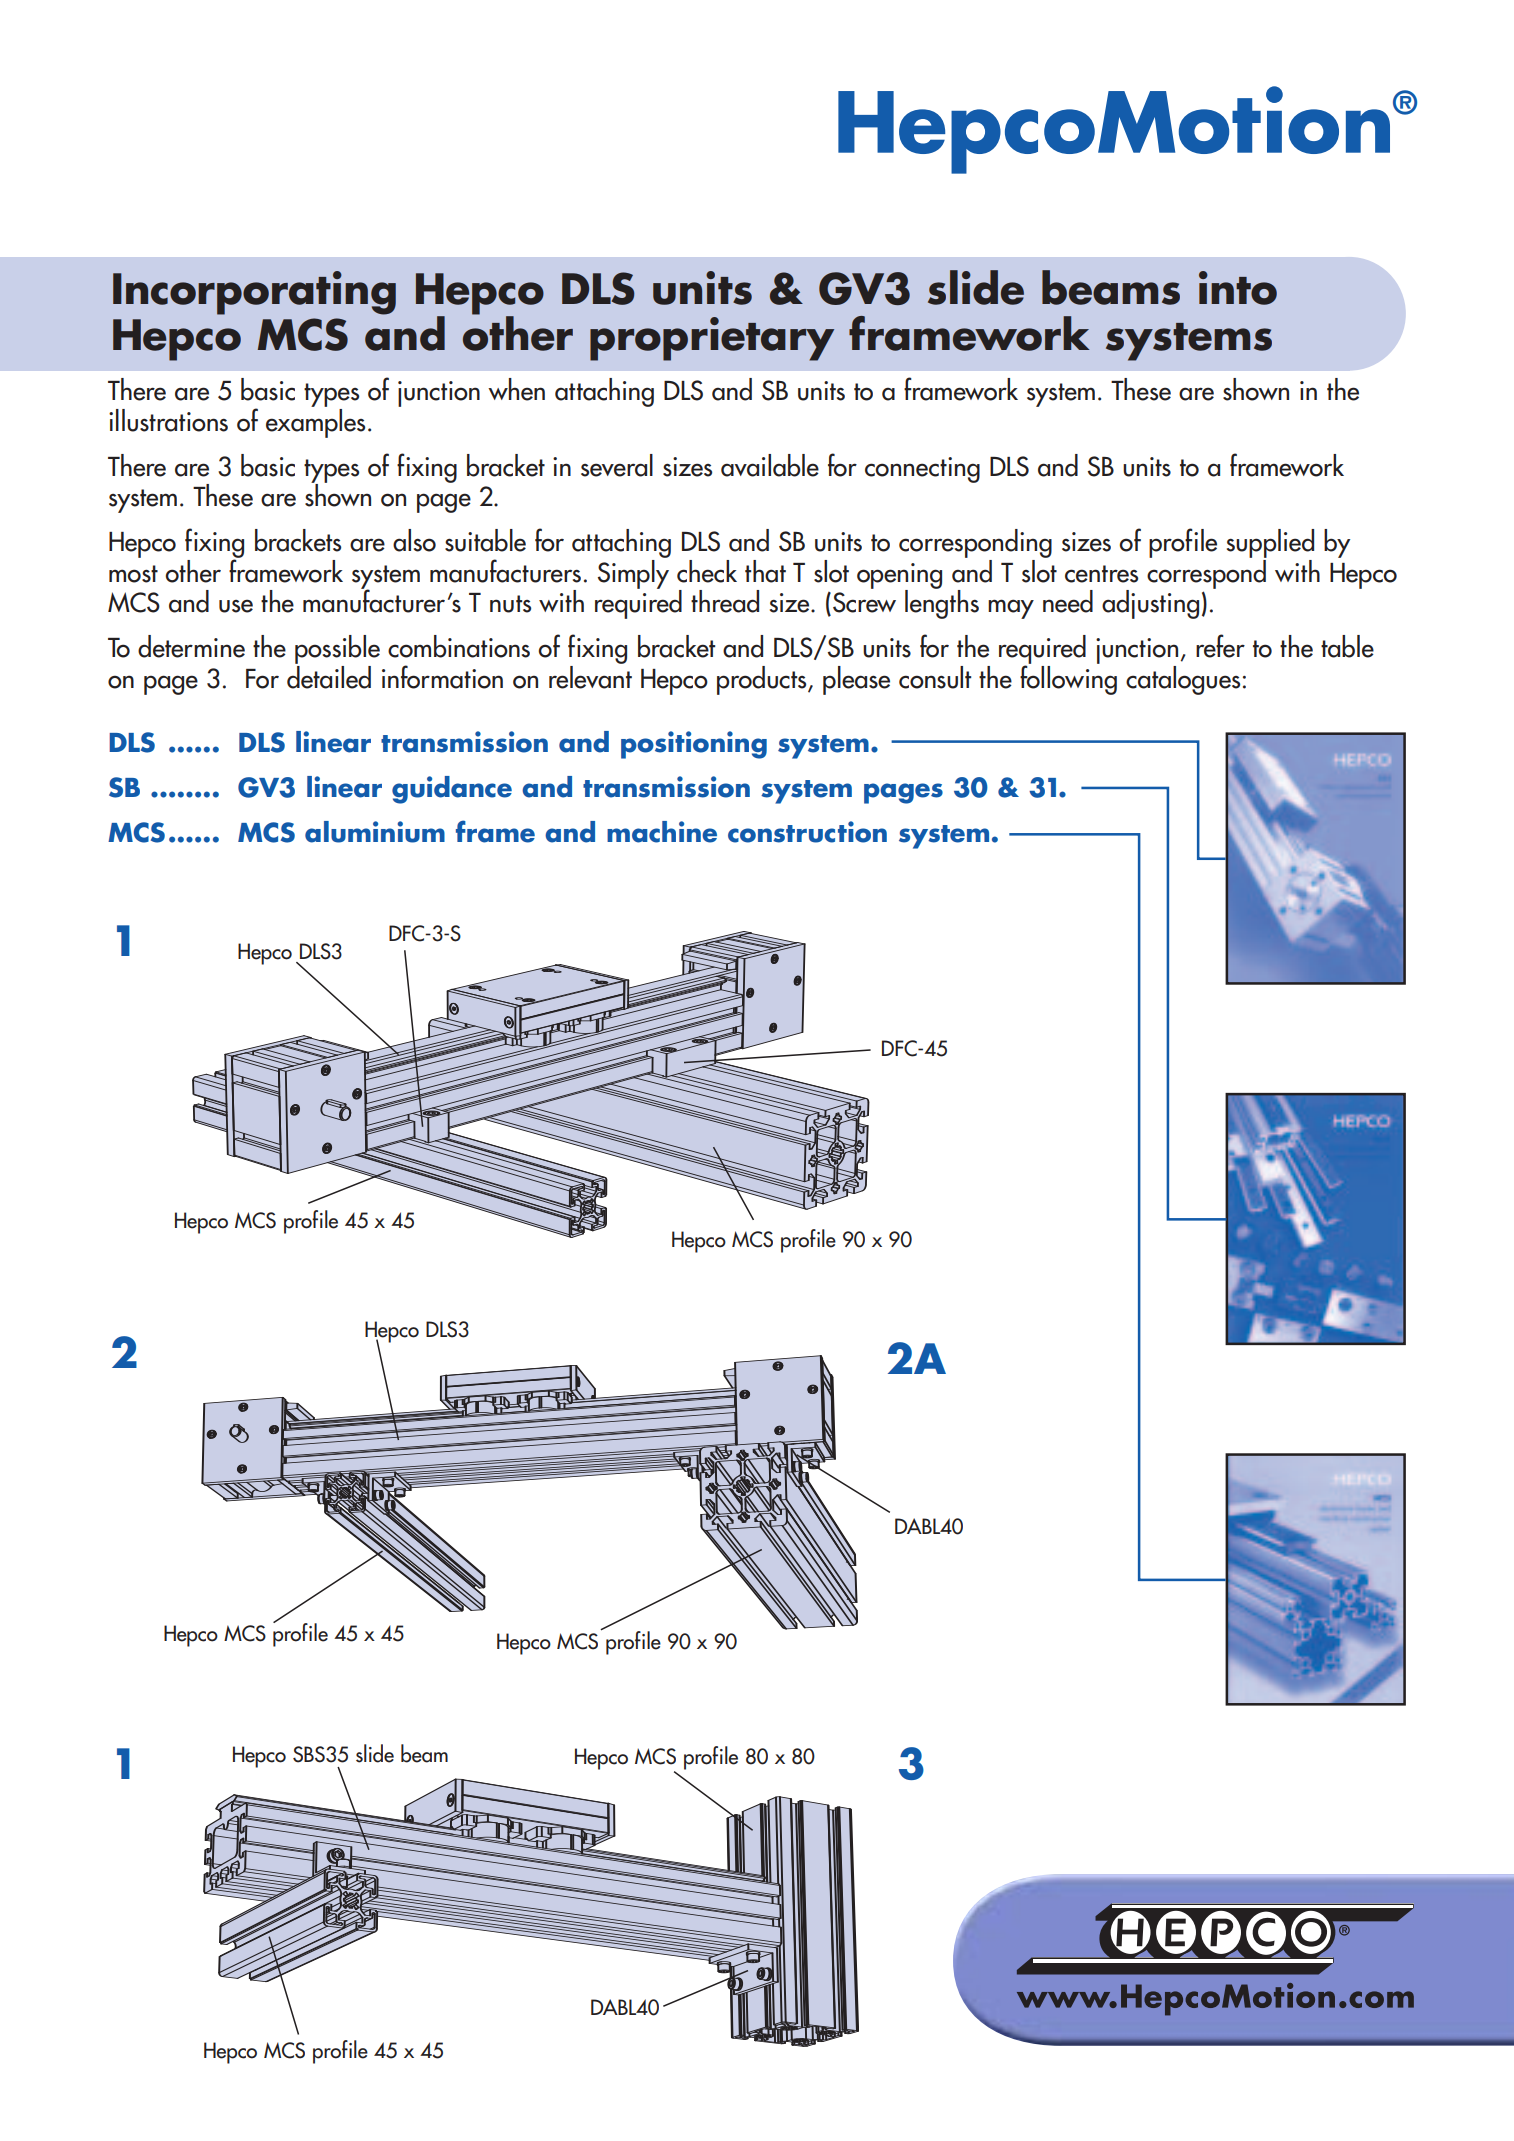 The height and width of the page is (2141, 1514). Describe the element at coordinates (922, 470) in the page. I see `connecting` at that location.
